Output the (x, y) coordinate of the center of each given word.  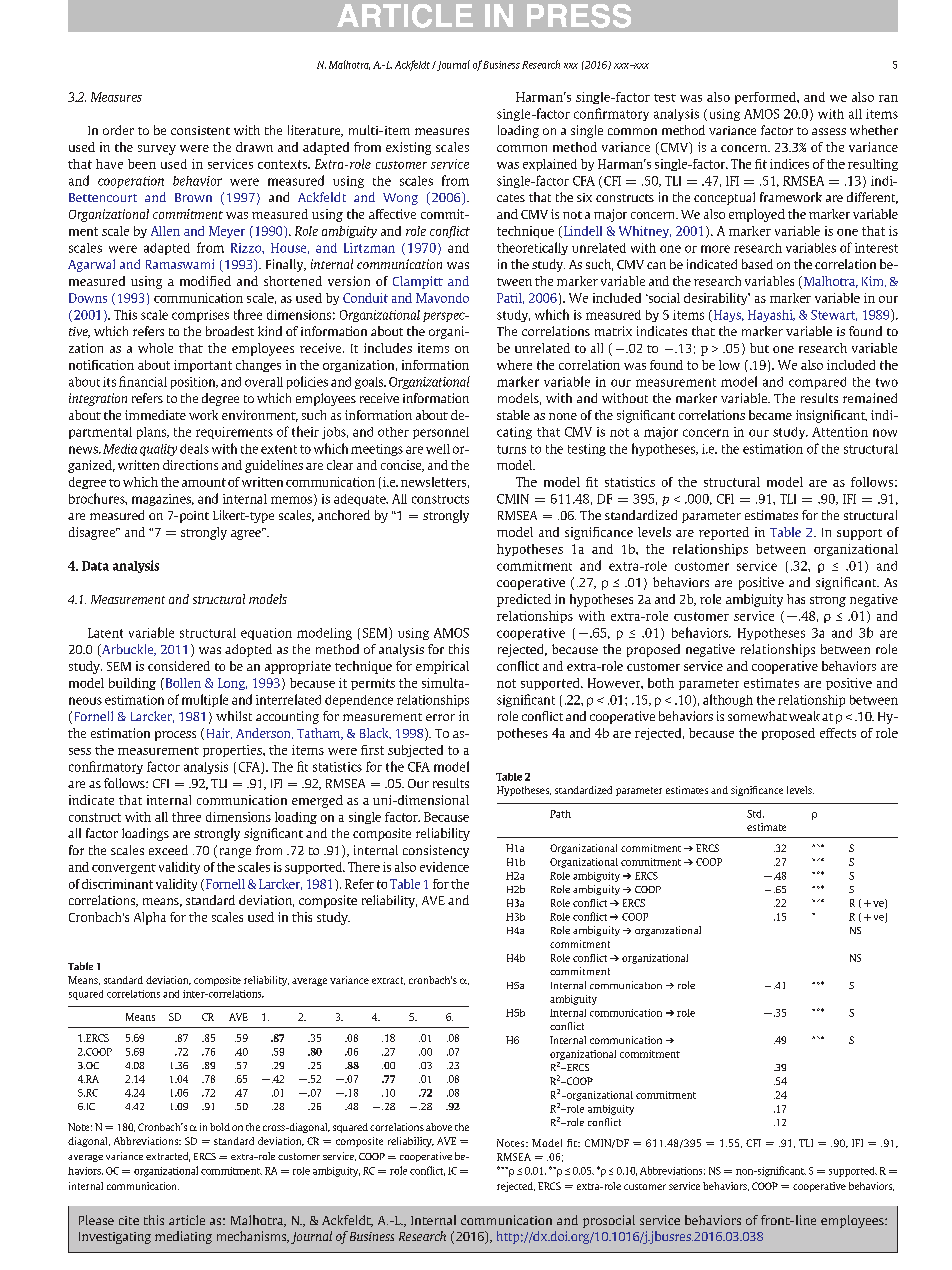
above (439, 1127)
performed (766, 98)
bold (220, 1127)
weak (804, 716)
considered (179, 666)
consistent (200, 130)
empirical (442, 667)
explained (550, 165)
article (187, 1220)
